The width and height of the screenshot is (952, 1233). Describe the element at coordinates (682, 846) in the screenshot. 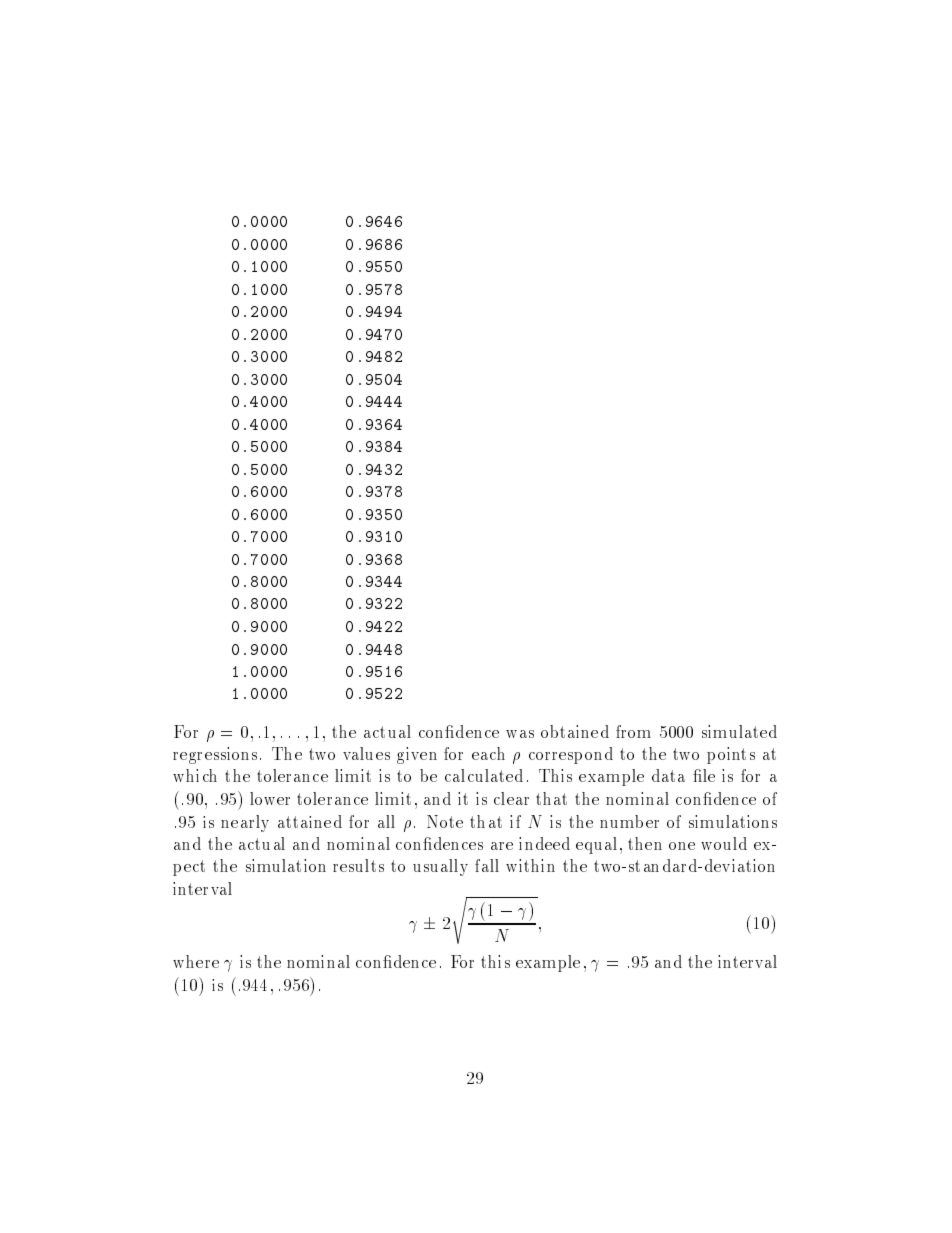

I see `one` at that location.
